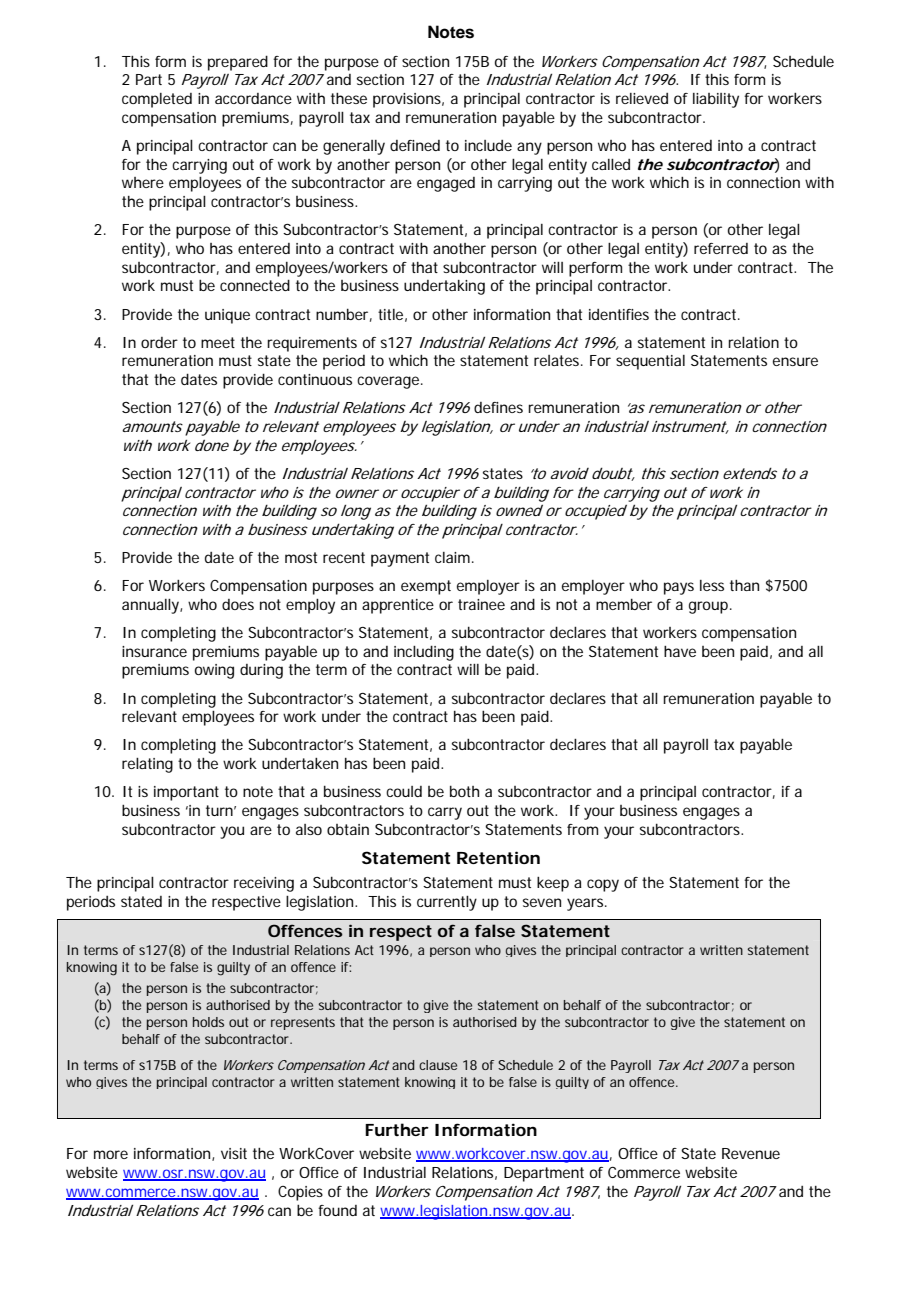 This screenshot has height=1308, width=924. What do you see at coordinates (716, 100) in the screenshot?
I see `liability` at bounding box center [716, 100].
